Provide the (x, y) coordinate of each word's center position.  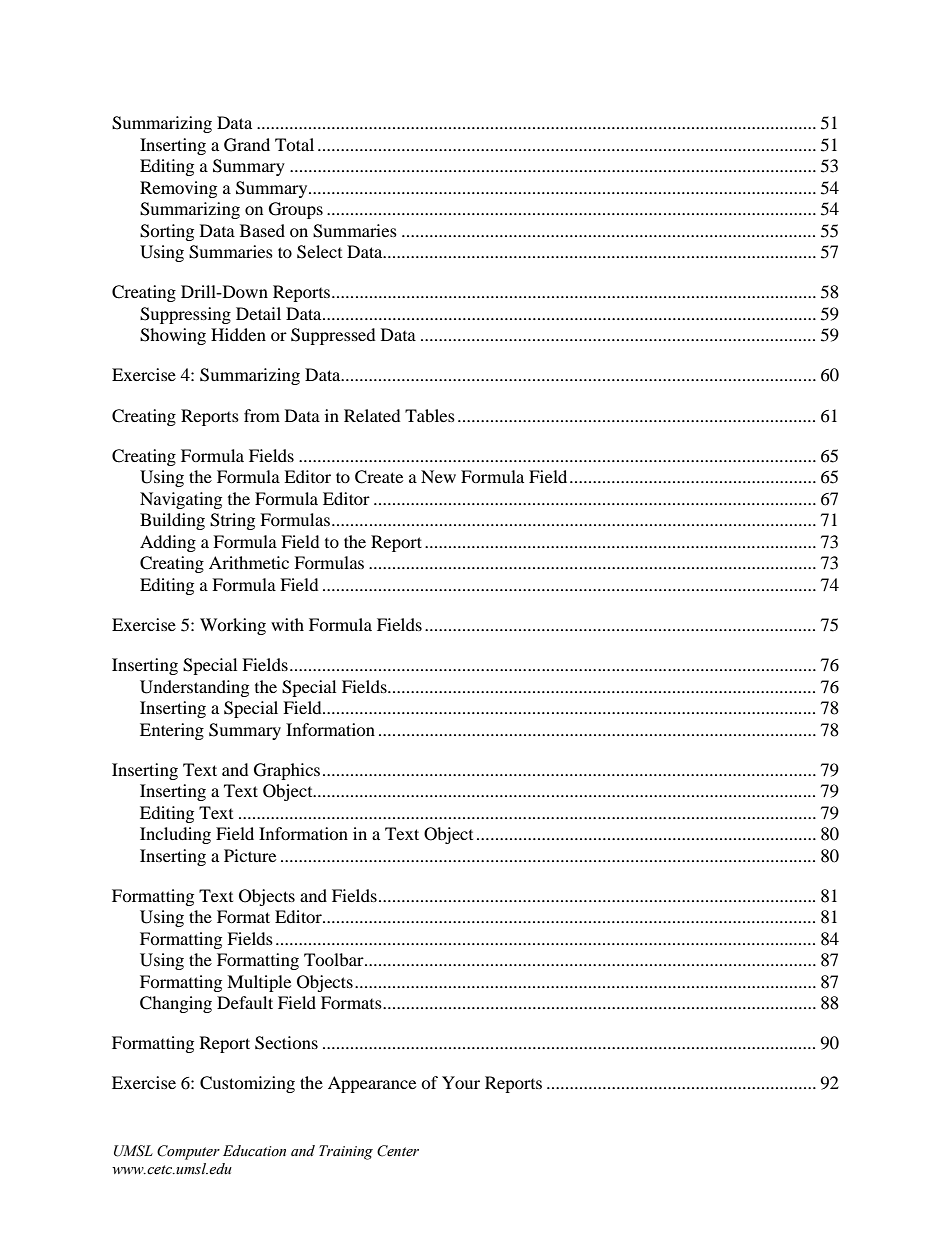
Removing (178, 189)
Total (294, 144)
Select (319, 252)
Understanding (194, 688)
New (438, 476)
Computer (188, 1152)
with (287, 624)
